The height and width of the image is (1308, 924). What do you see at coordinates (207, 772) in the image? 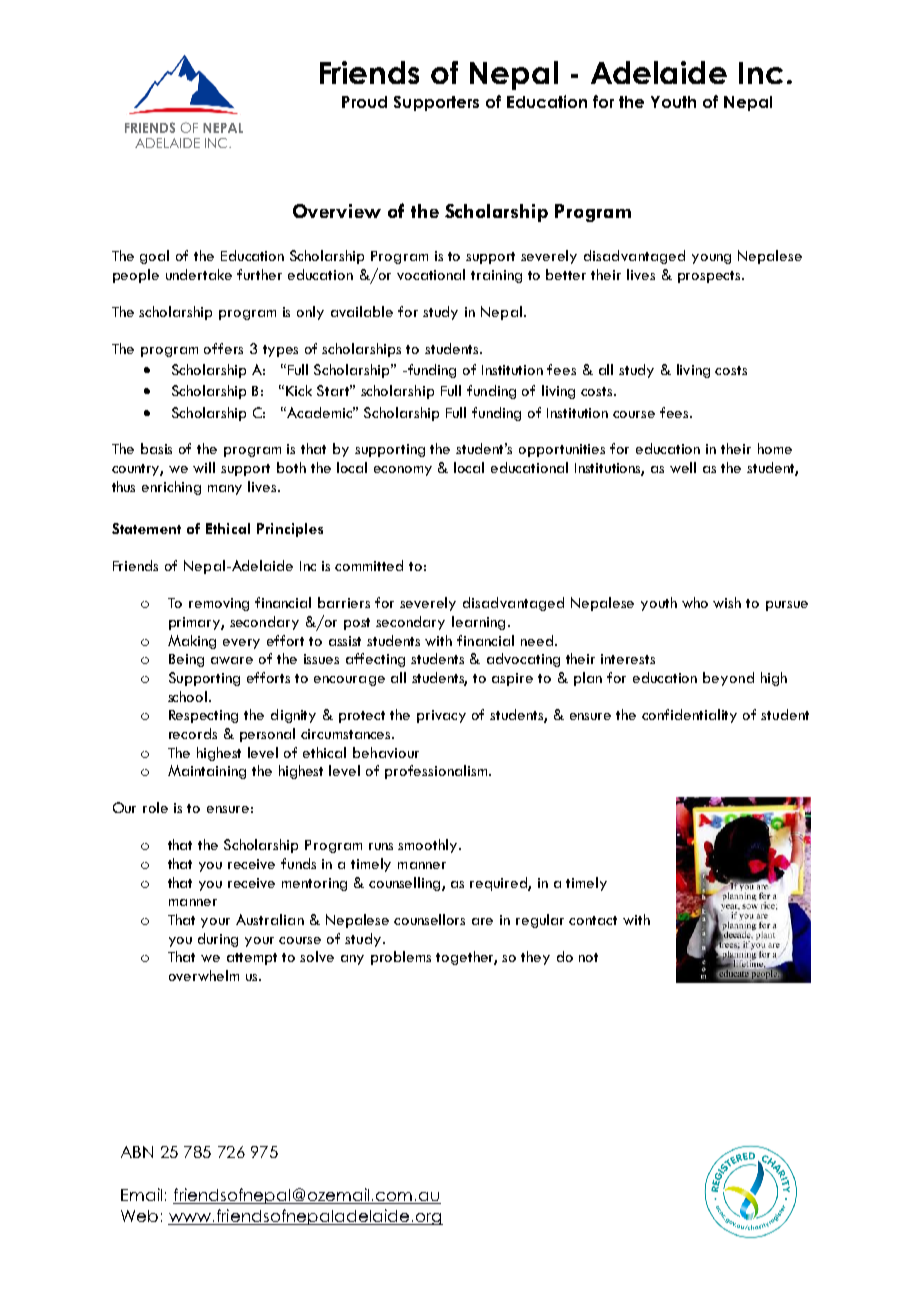
I see `Maintaining` at bounding box center [207, 772].
